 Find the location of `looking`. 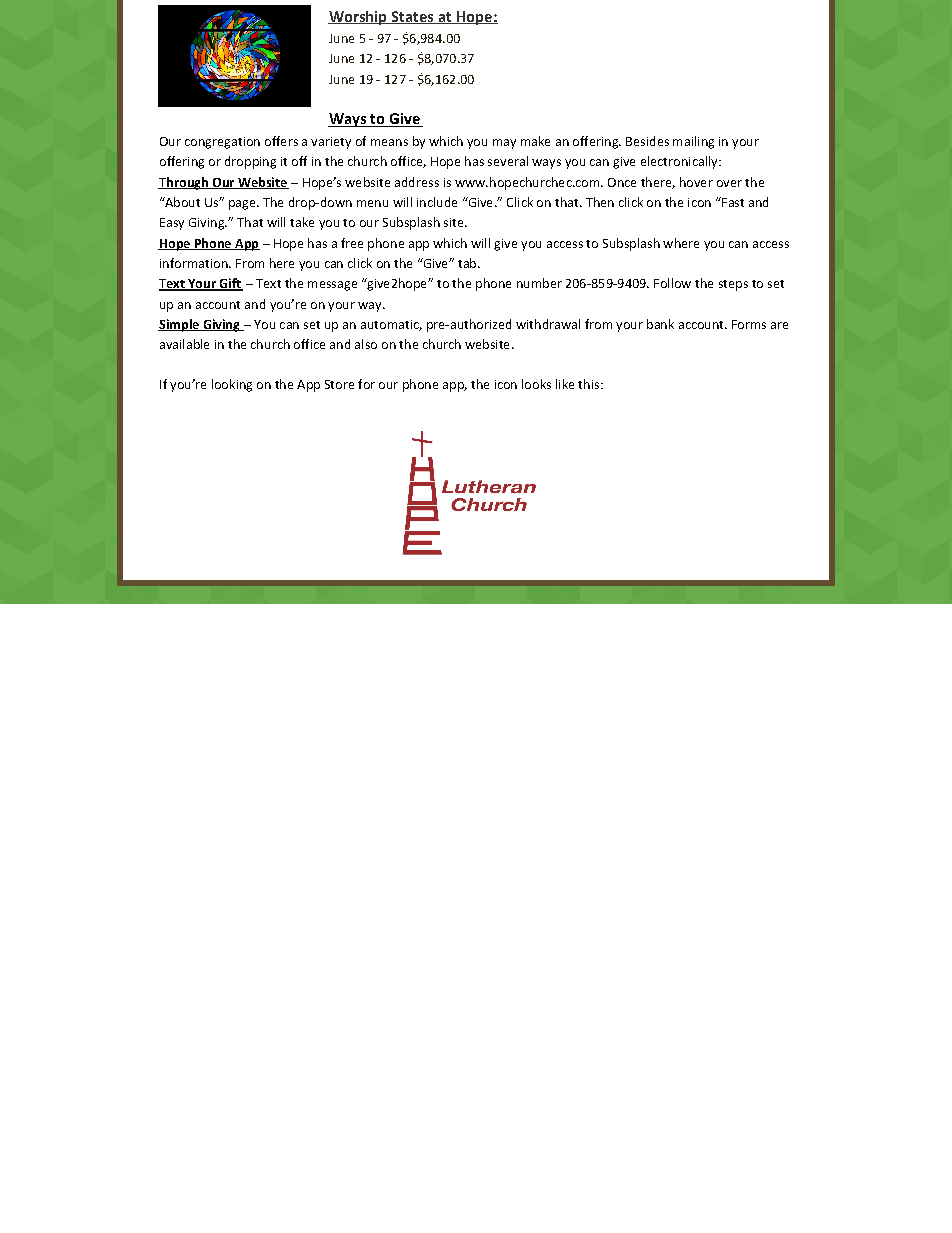

looking is located at coordinates (232, 385).
